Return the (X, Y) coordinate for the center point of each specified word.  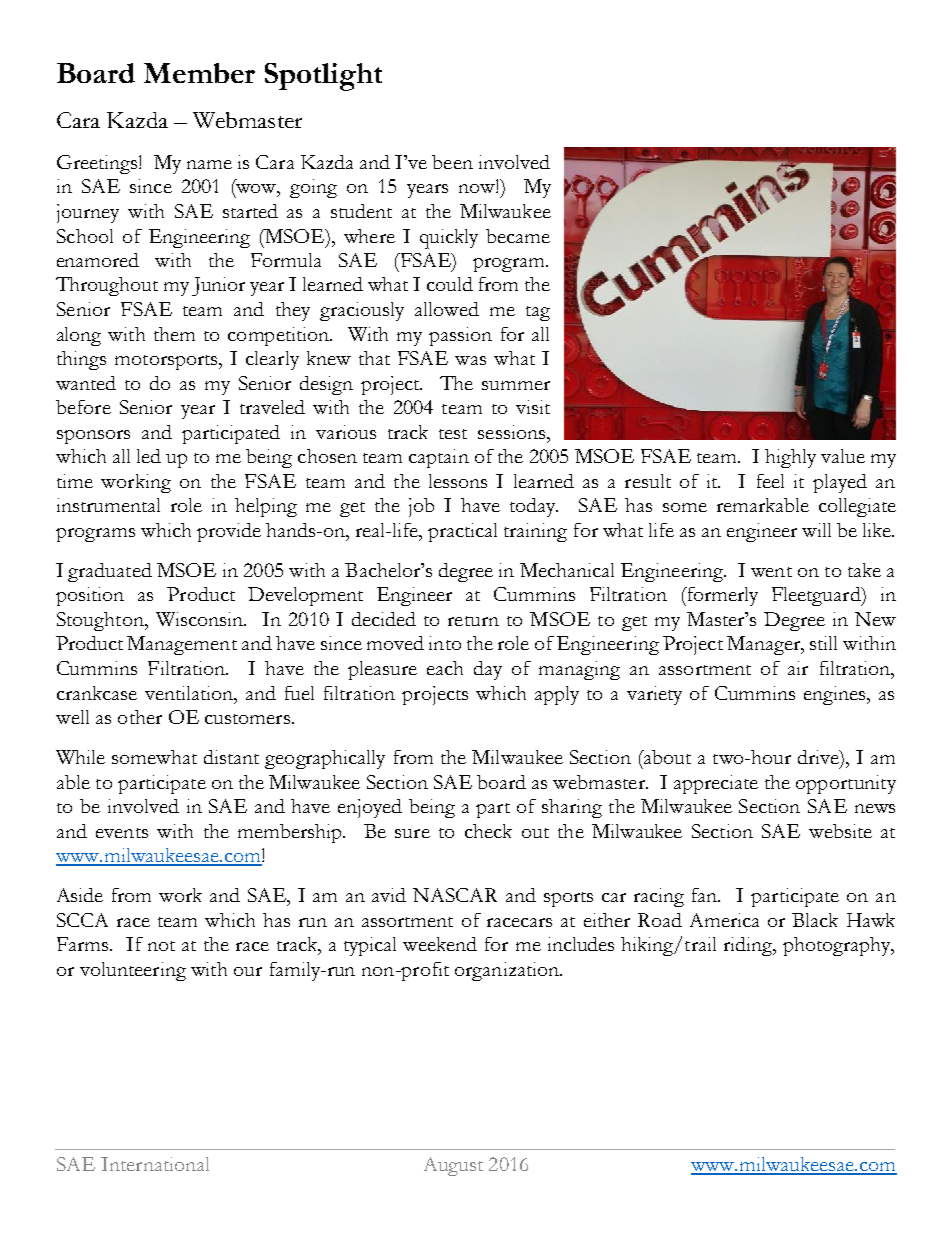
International (155, 1164)
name (209, 164)
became (518, 236)
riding (749, 946)
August (453, 1166)
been (452, 162)
